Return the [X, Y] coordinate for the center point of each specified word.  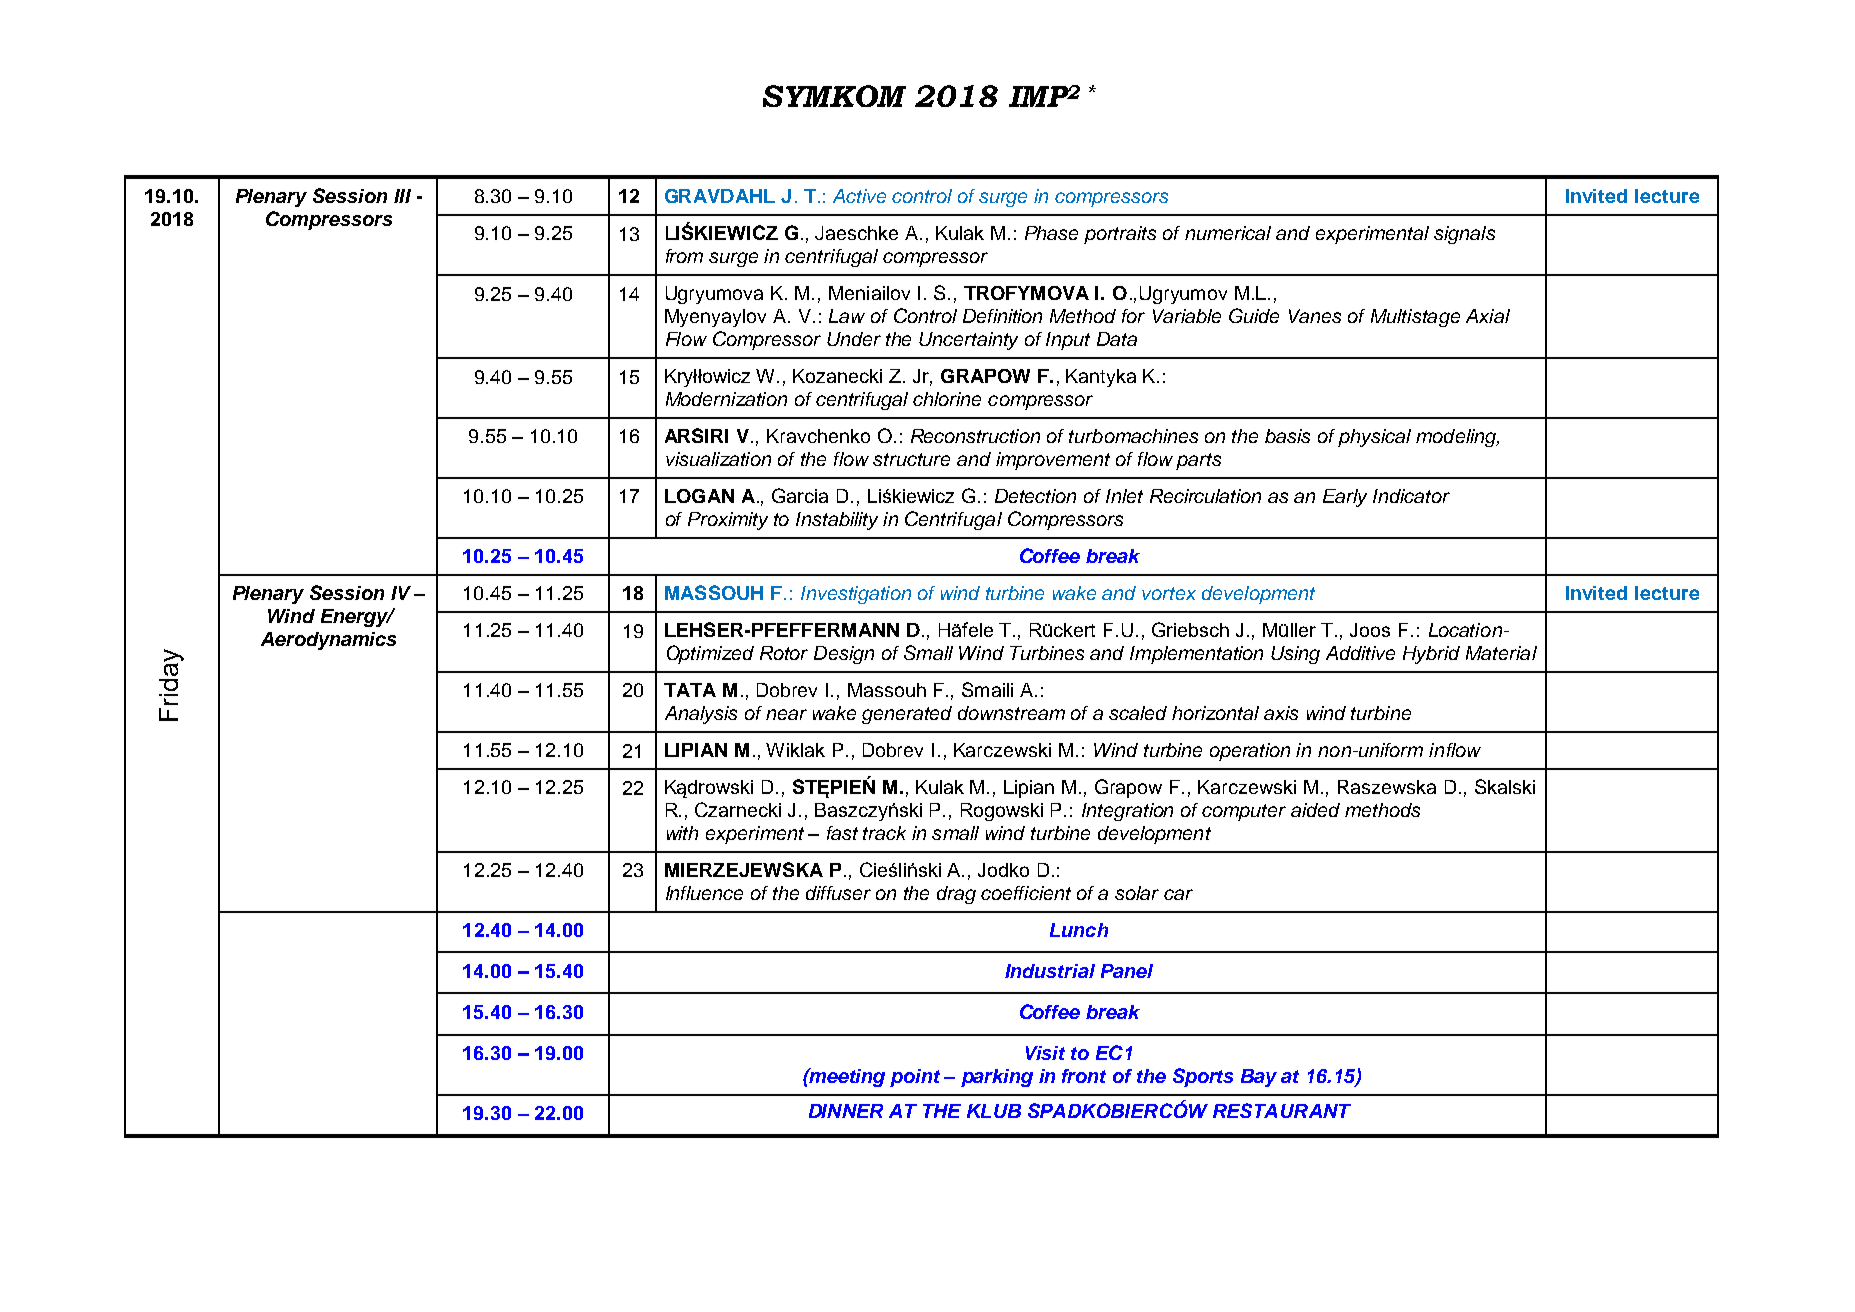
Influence [704, 893]
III [402, 196]
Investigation [856, 595]
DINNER [846, 1111]
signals [1464, 235]
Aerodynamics [328, 641]
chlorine [947, 399]
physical [1374, 438]
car [1178, 894]
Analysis [701, 715]
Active [859, 196]
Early [1345, 498]
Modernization [726, 399]
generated [907, 715]
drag [956, 895]
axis [1281, 713]
